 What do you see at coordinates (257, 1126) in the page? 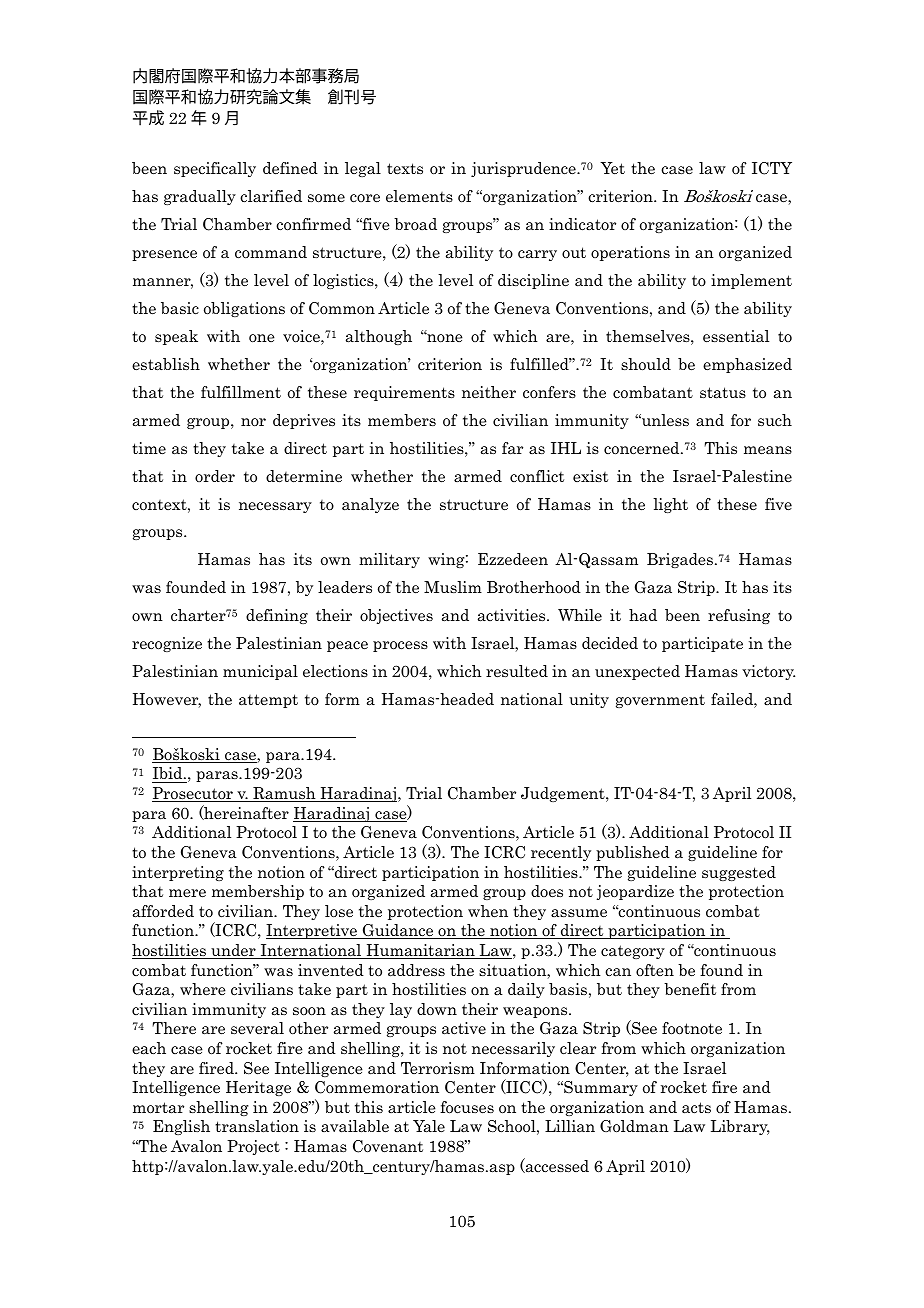
I see `translation` at bounding box center [257, 1126].
